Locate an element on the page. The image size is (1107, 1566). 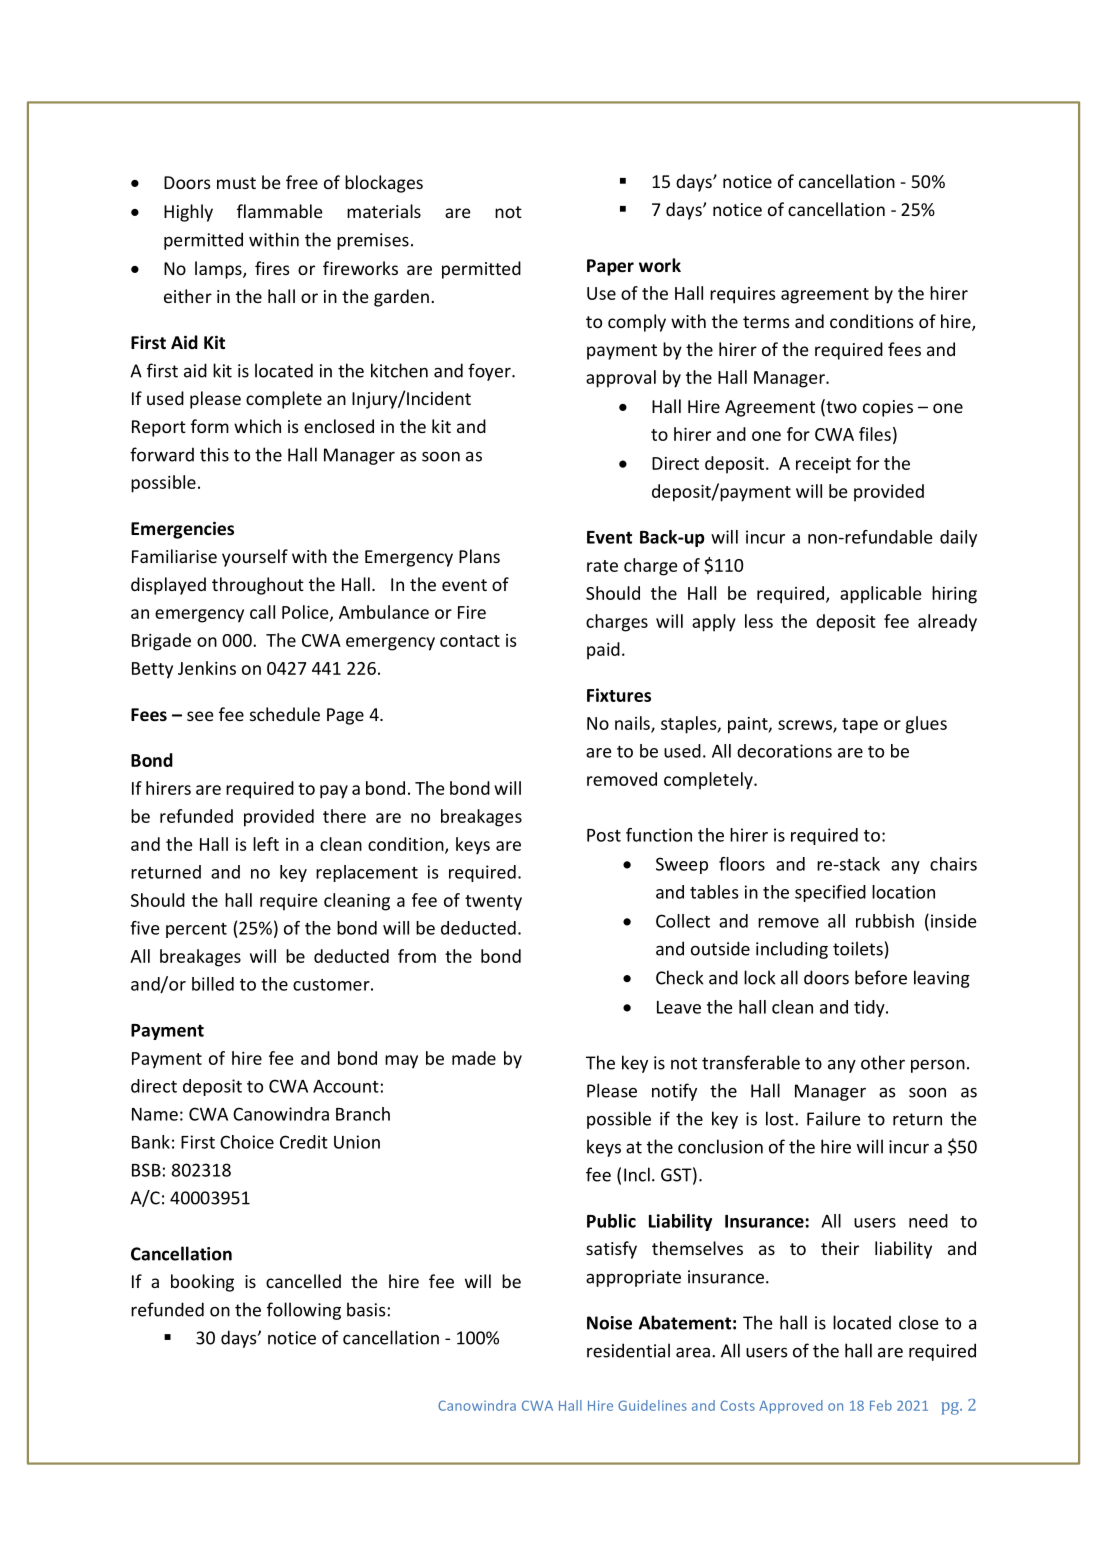
Paper is located at coordinates (610, 267).
